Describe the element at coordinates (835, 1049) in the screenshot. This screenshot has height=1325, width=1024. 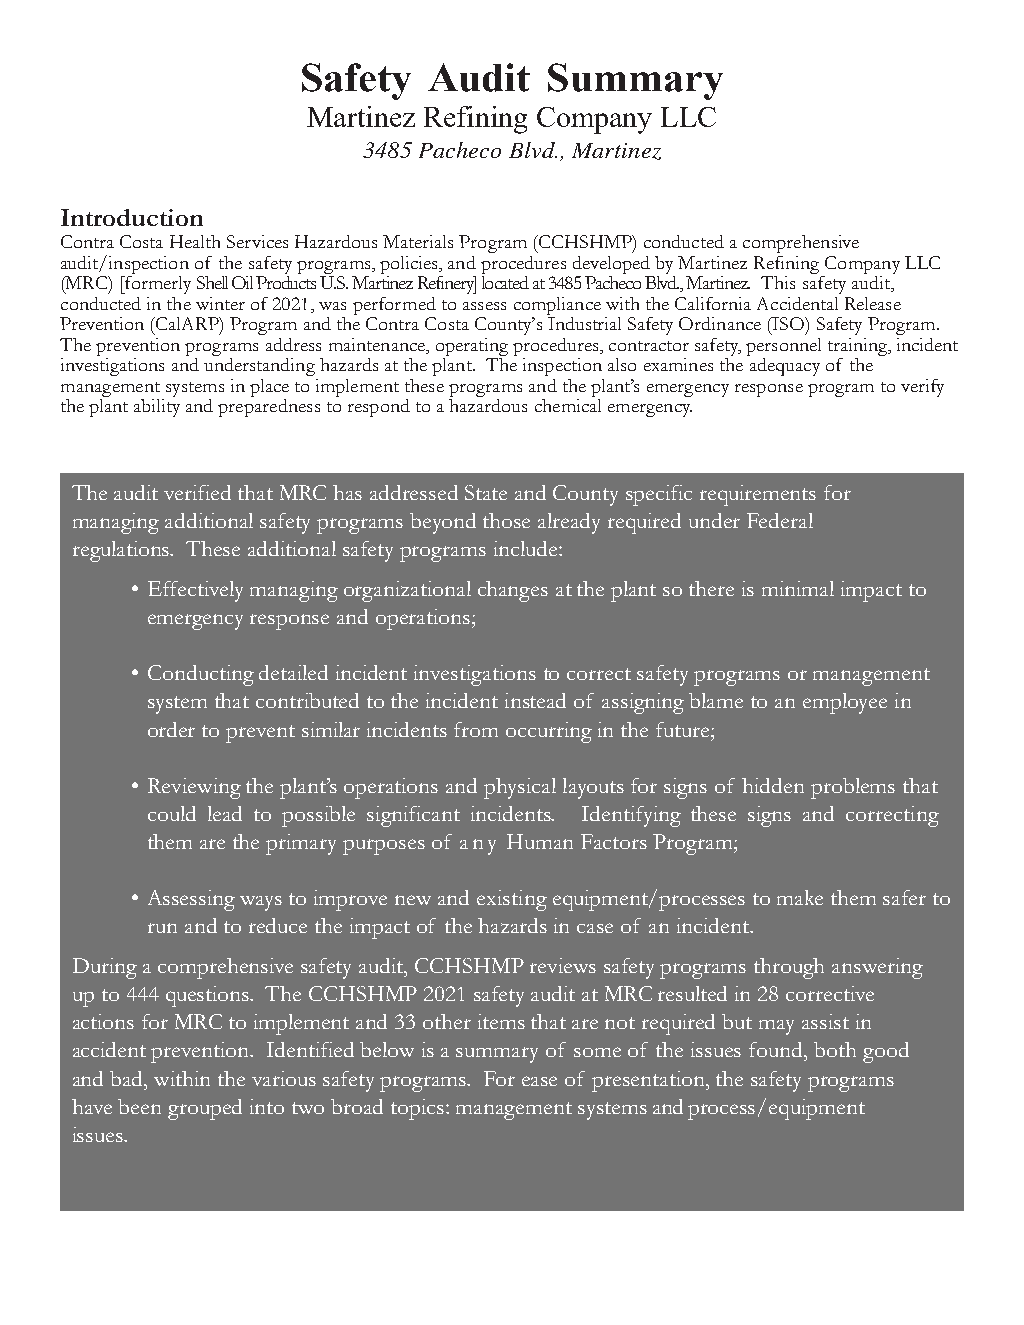
I see `both` at that location.
